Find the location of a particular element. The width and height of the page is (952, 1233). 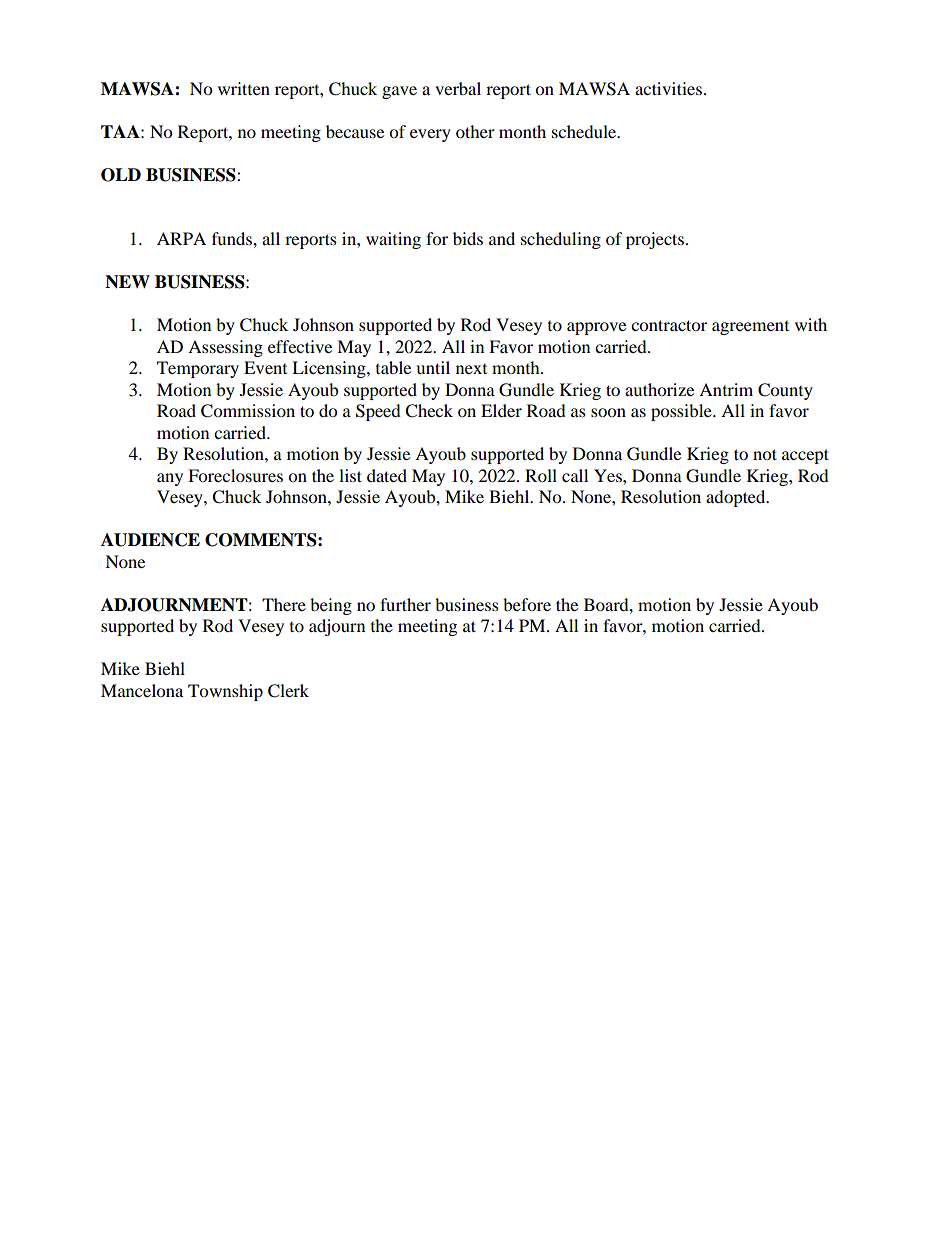

verbal is located at coordinates (458, 88).
